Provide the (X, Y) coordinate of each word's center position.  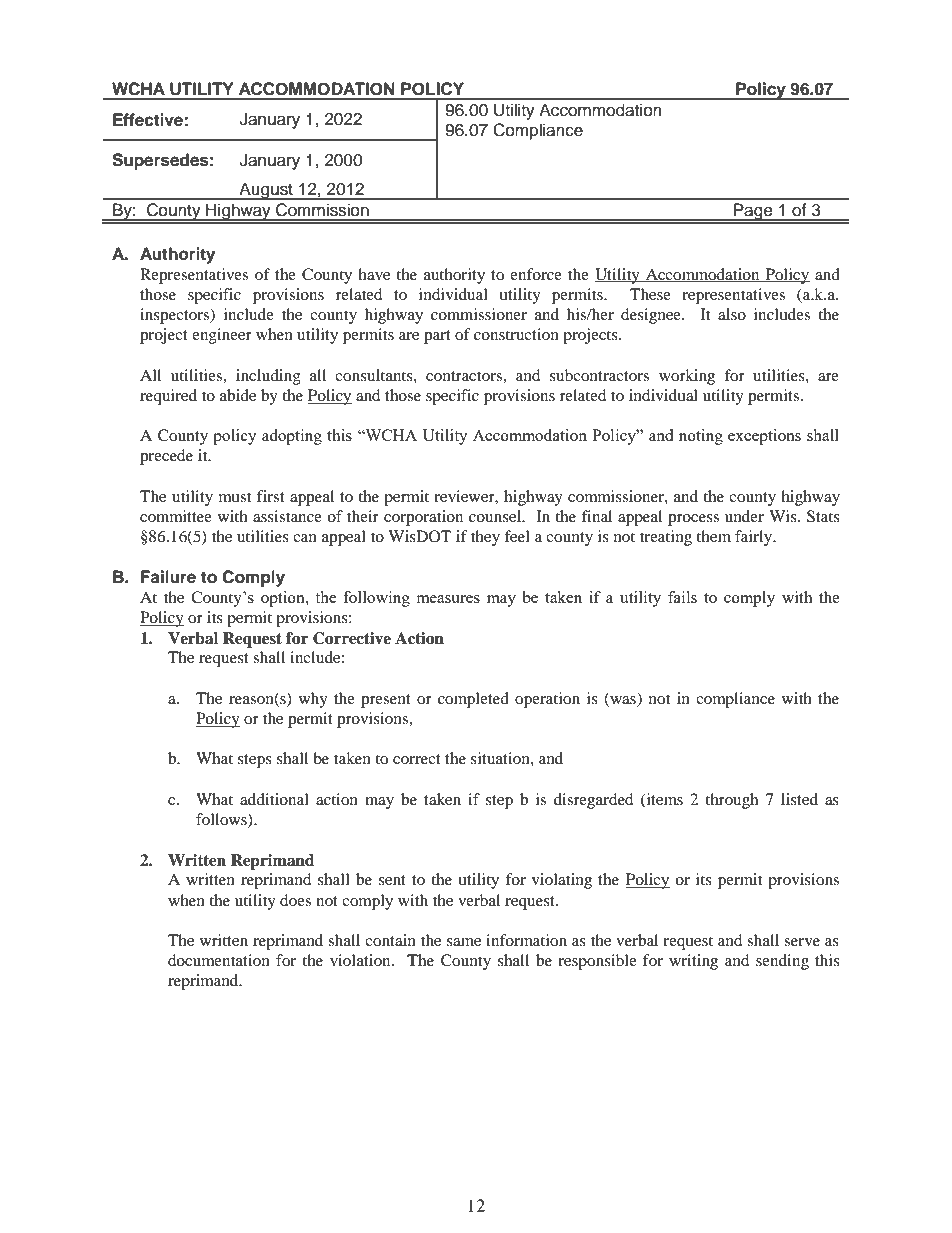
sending (782, 962)
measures (448, 599)
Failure (168, 577)
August (266, 191)
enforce (536, 274)
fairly (755, 538)
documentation (219, 960)
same (464, 942)
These (650, 294)
